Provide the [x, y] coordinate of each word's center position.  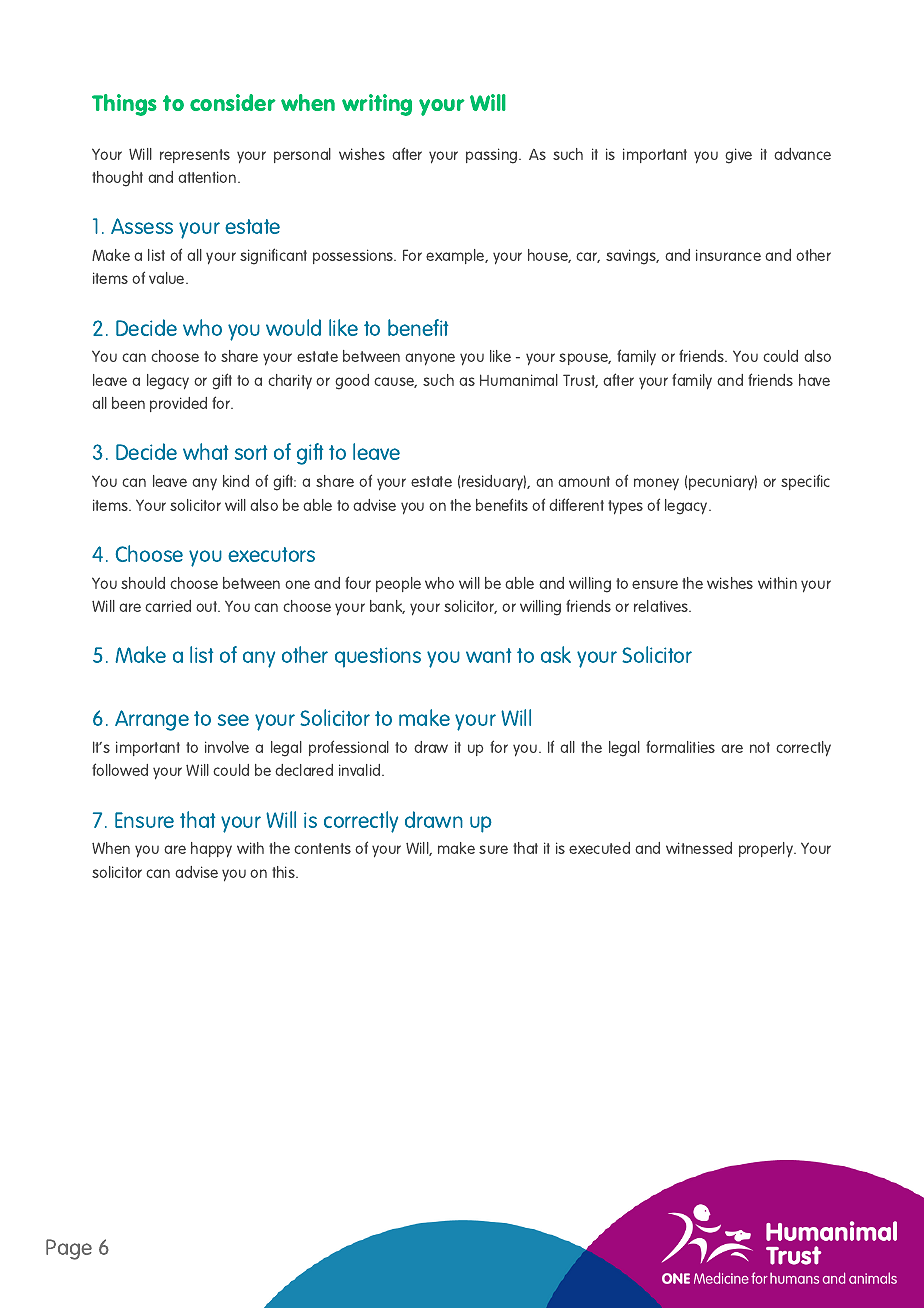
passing [493, 156]
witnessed [699, 848]
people [398, 584]
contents [322, 848]
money [656, 484]
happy [211, 850]
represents [195, 156]
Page [69, 1249]
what [205, 451]
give [738, 156]
